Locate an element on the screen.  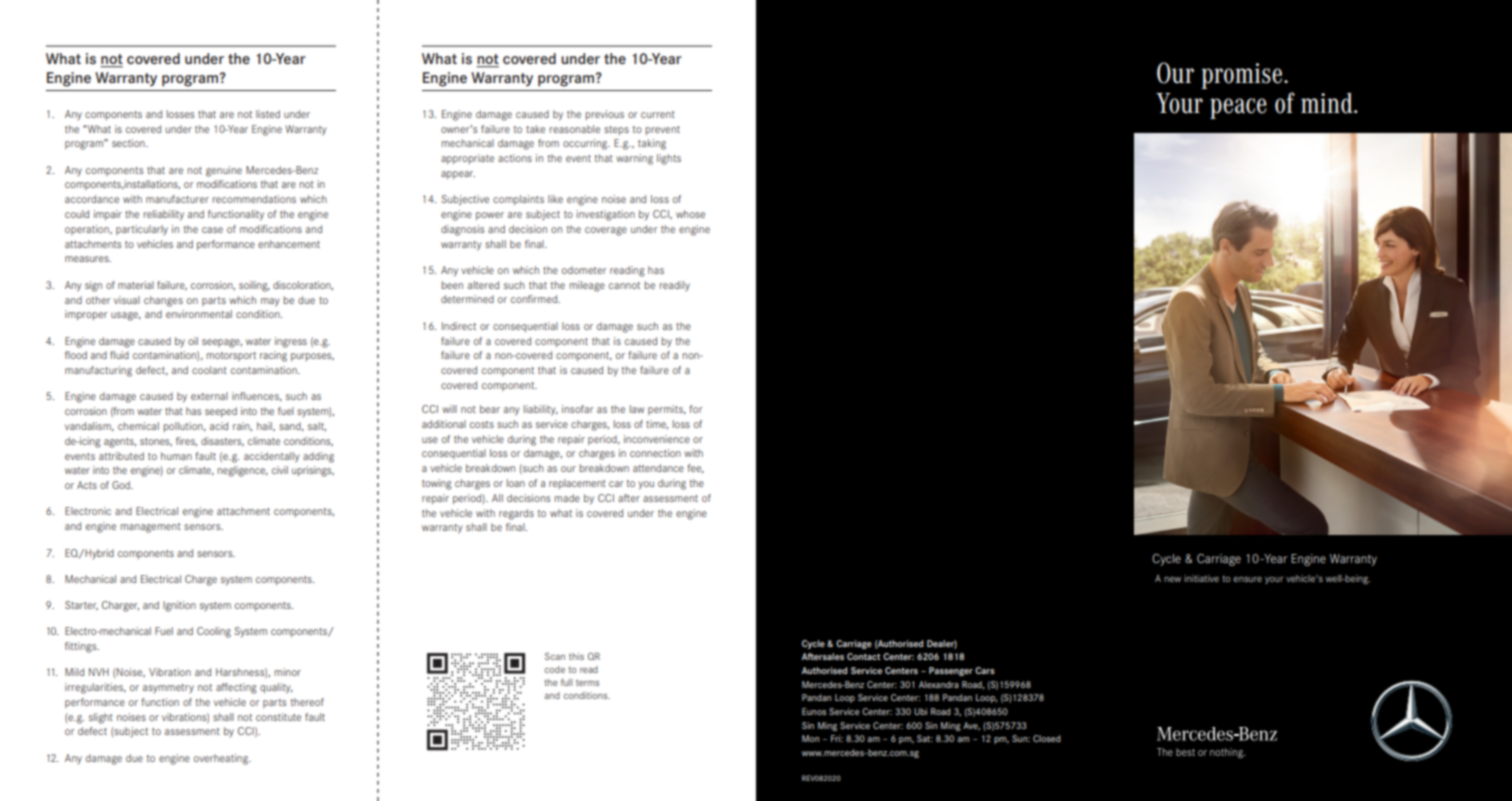
Ignition is located at coordinates (179, 606).
